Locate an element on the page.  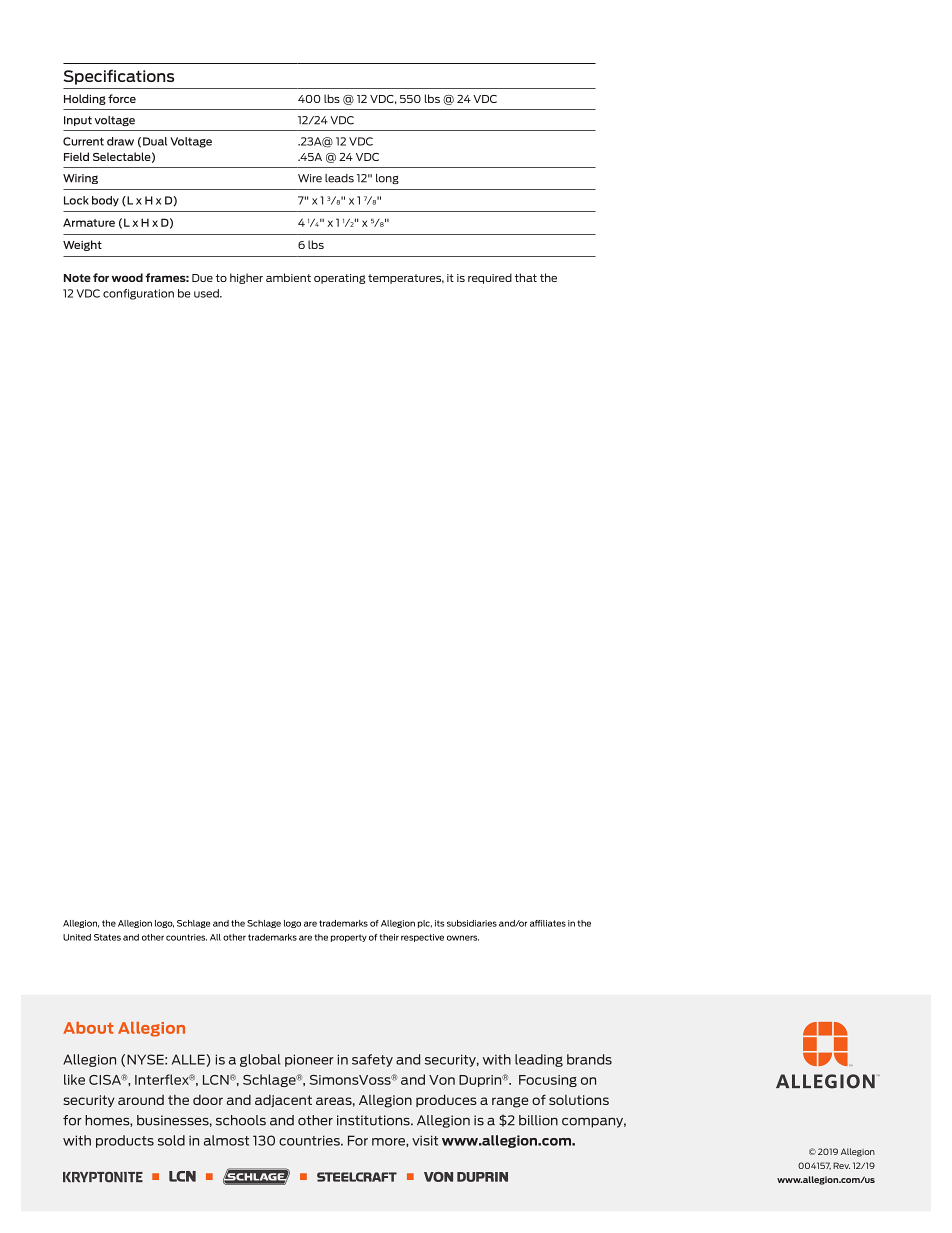
that is located at coordinates (526, 277).
